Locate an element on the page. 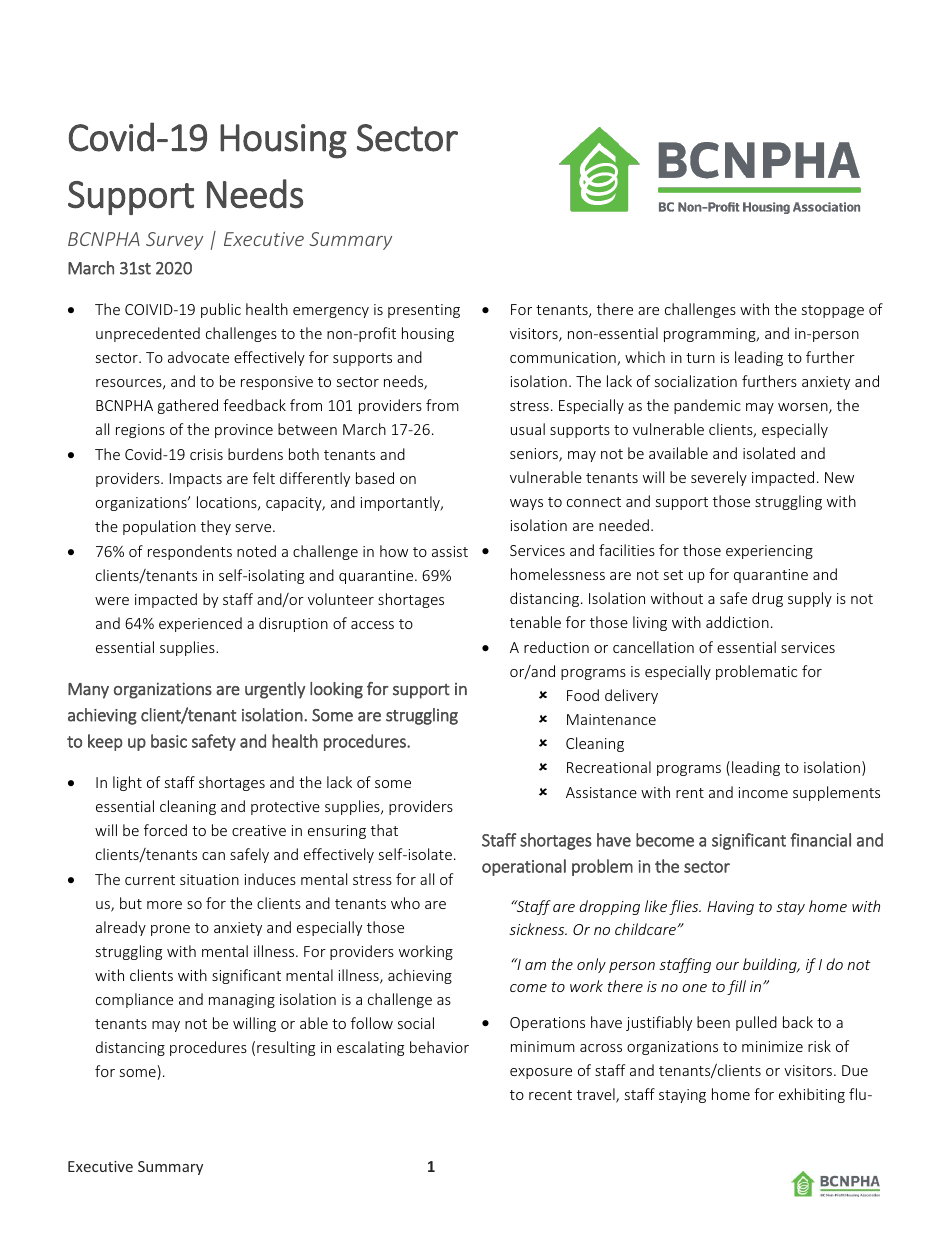 This image has height=1233, width=952. resulting is located at coordinates (286, 1048).
